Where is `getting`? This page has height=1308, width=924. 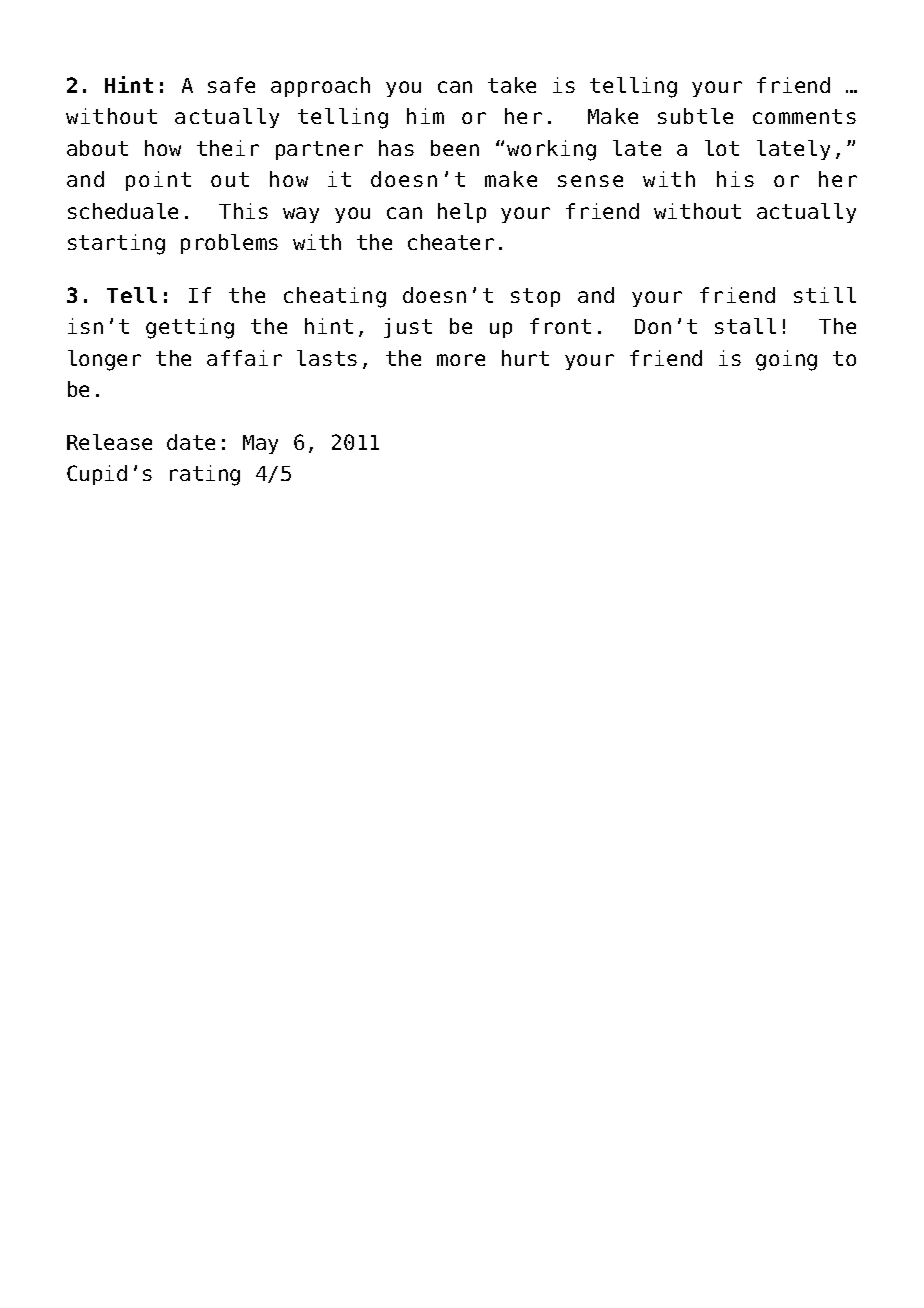 getting is located at coordinates (190, 328).
